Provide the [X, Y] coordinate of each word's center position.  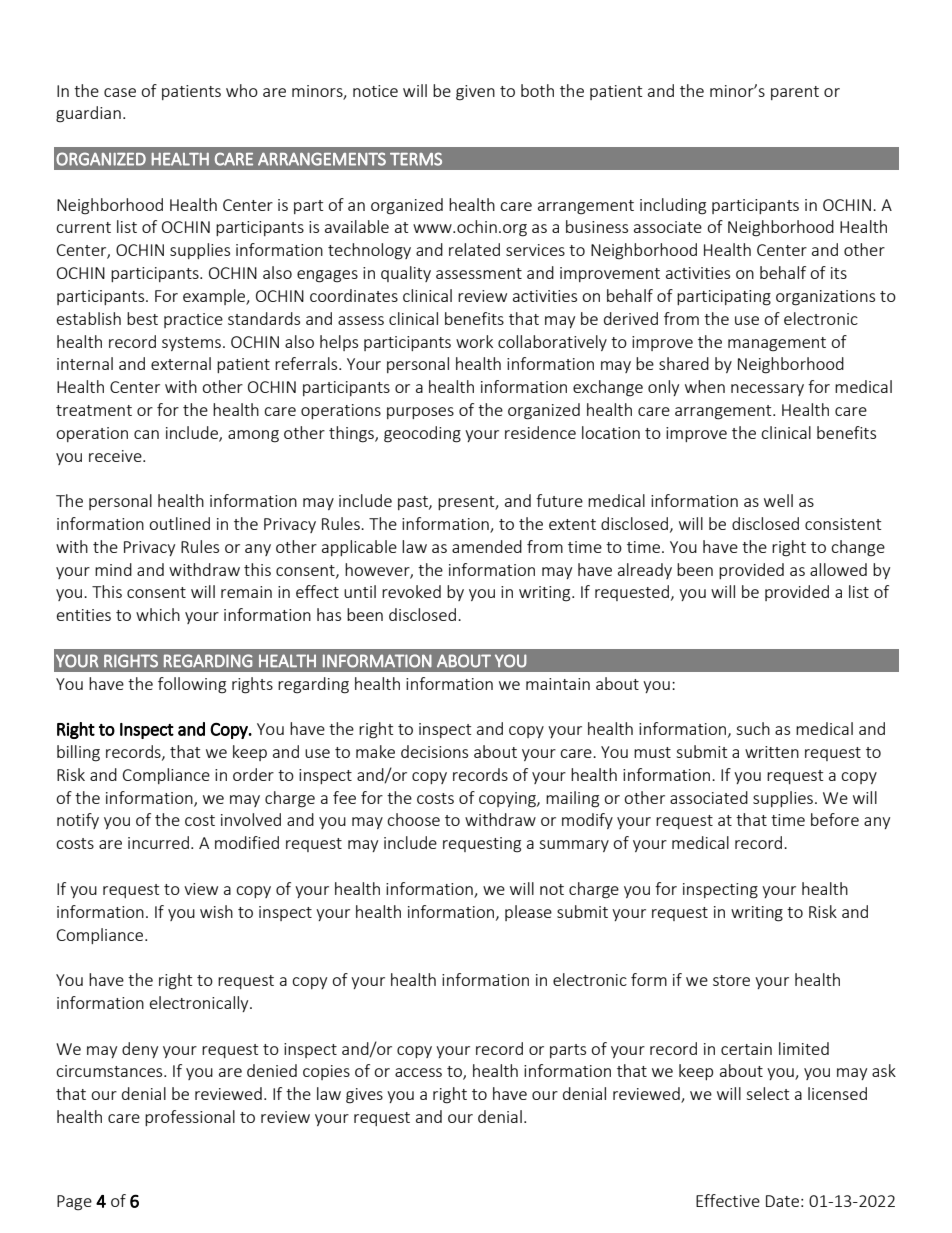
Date [782, 1201]
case [120, 92]
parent [795, 93]
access [418, 1072]
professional [190, 1118]
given [475, 93]
